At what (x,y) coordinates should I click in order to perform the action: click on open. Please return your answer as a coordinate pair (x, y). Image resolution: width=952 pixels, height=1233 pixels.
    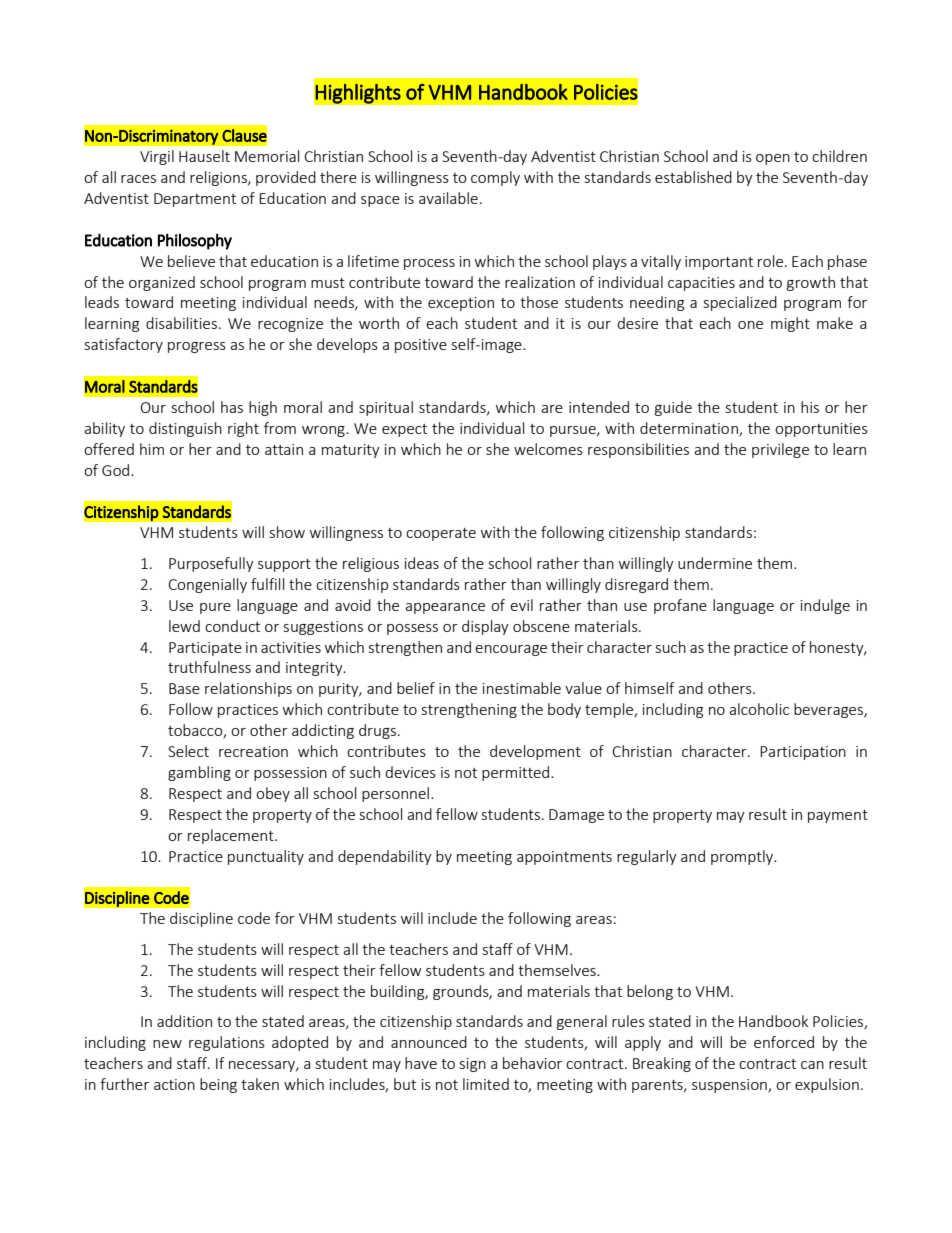
    Looking at the image, I should click on (773, 159).
